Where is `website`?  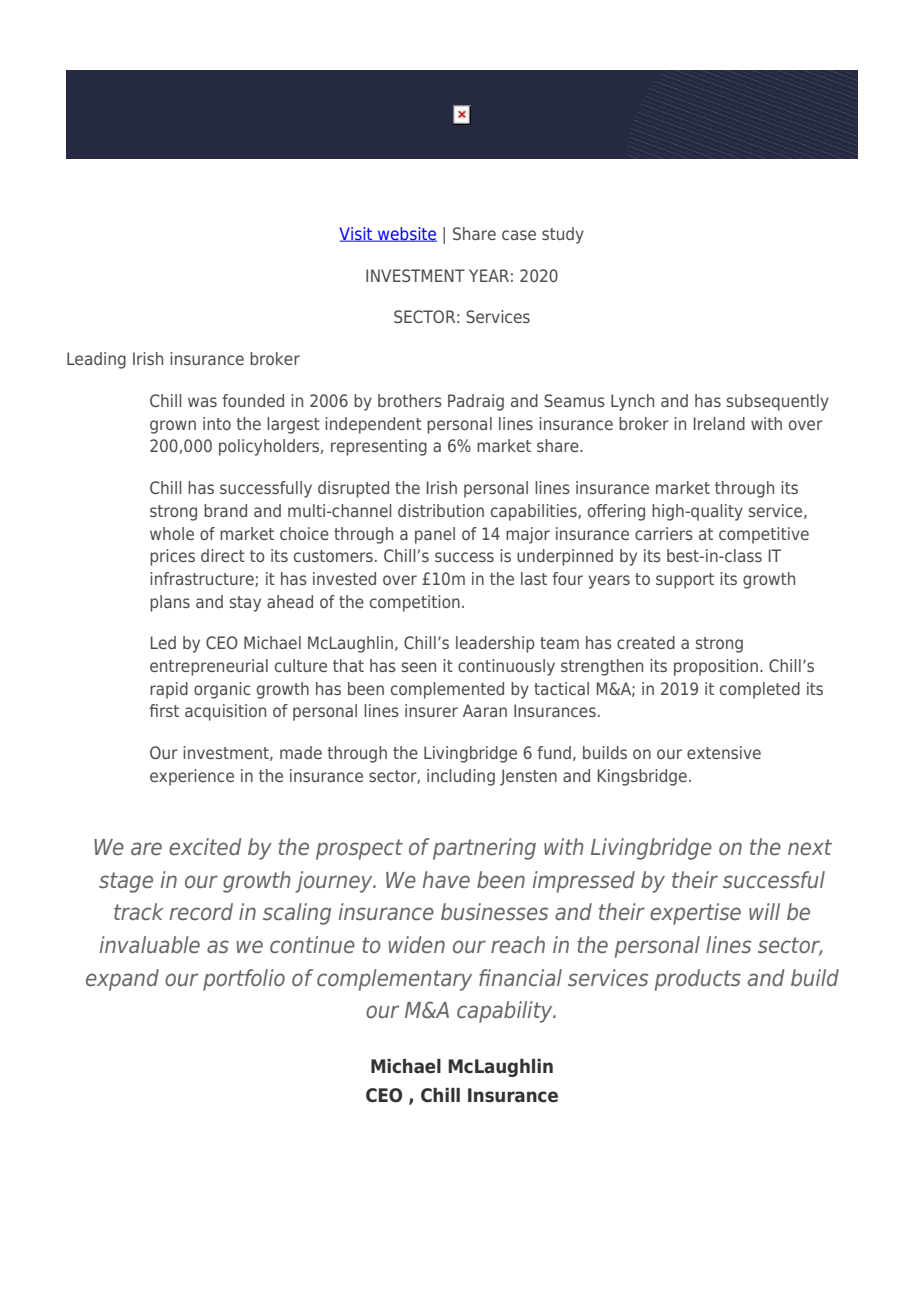
website is located at coordinates (406, 234).
